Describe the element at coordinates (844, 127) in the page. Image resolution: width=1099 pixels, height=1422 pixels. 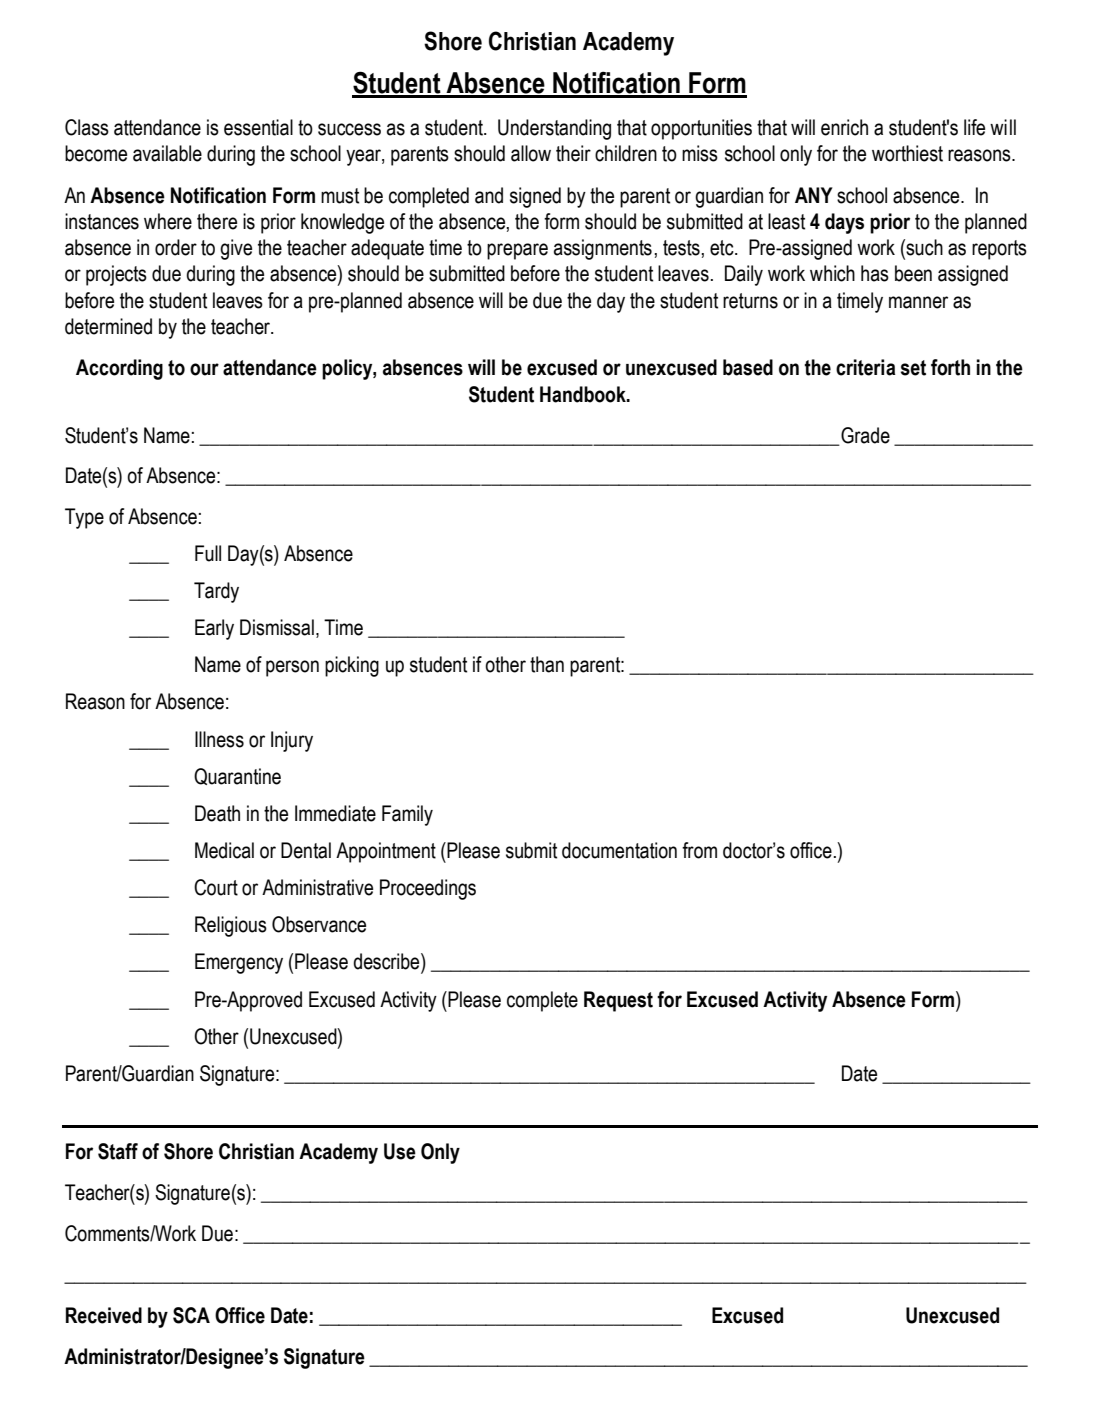
I see `enrich` at that location.
